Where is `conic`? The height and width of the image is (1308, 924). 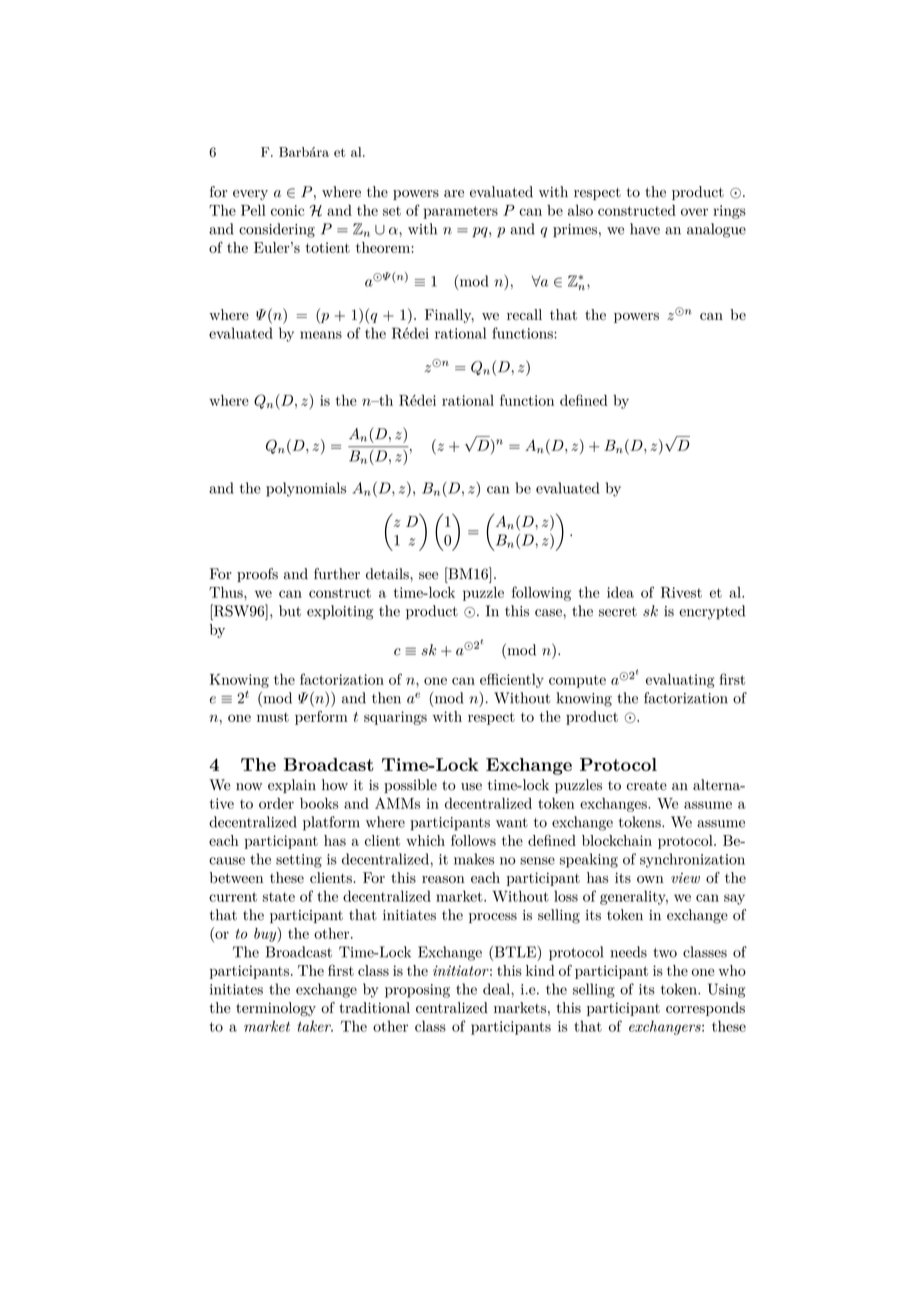 conic is located at coordinates (287, 210).
